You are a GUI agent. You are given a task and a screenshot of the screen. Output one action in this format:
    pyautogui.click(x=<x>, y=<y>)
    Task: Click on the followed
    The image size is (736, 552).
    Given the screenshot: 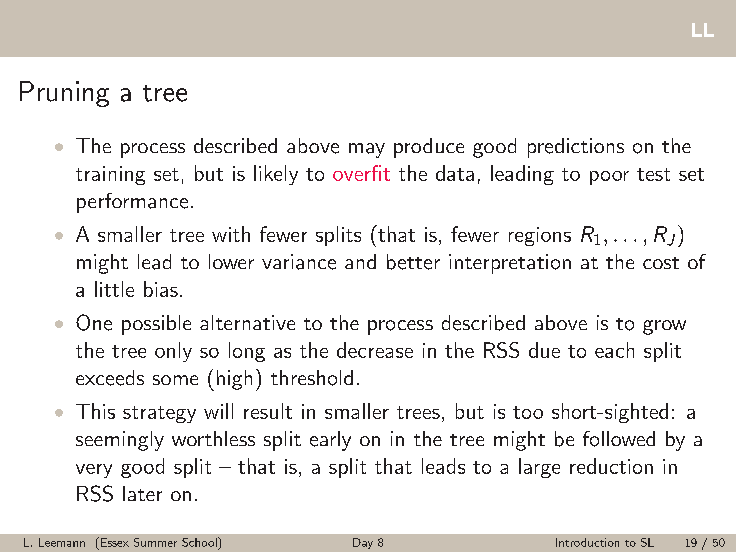 What is the action you would take?
    pyautogui.click(x=619, y=439)
